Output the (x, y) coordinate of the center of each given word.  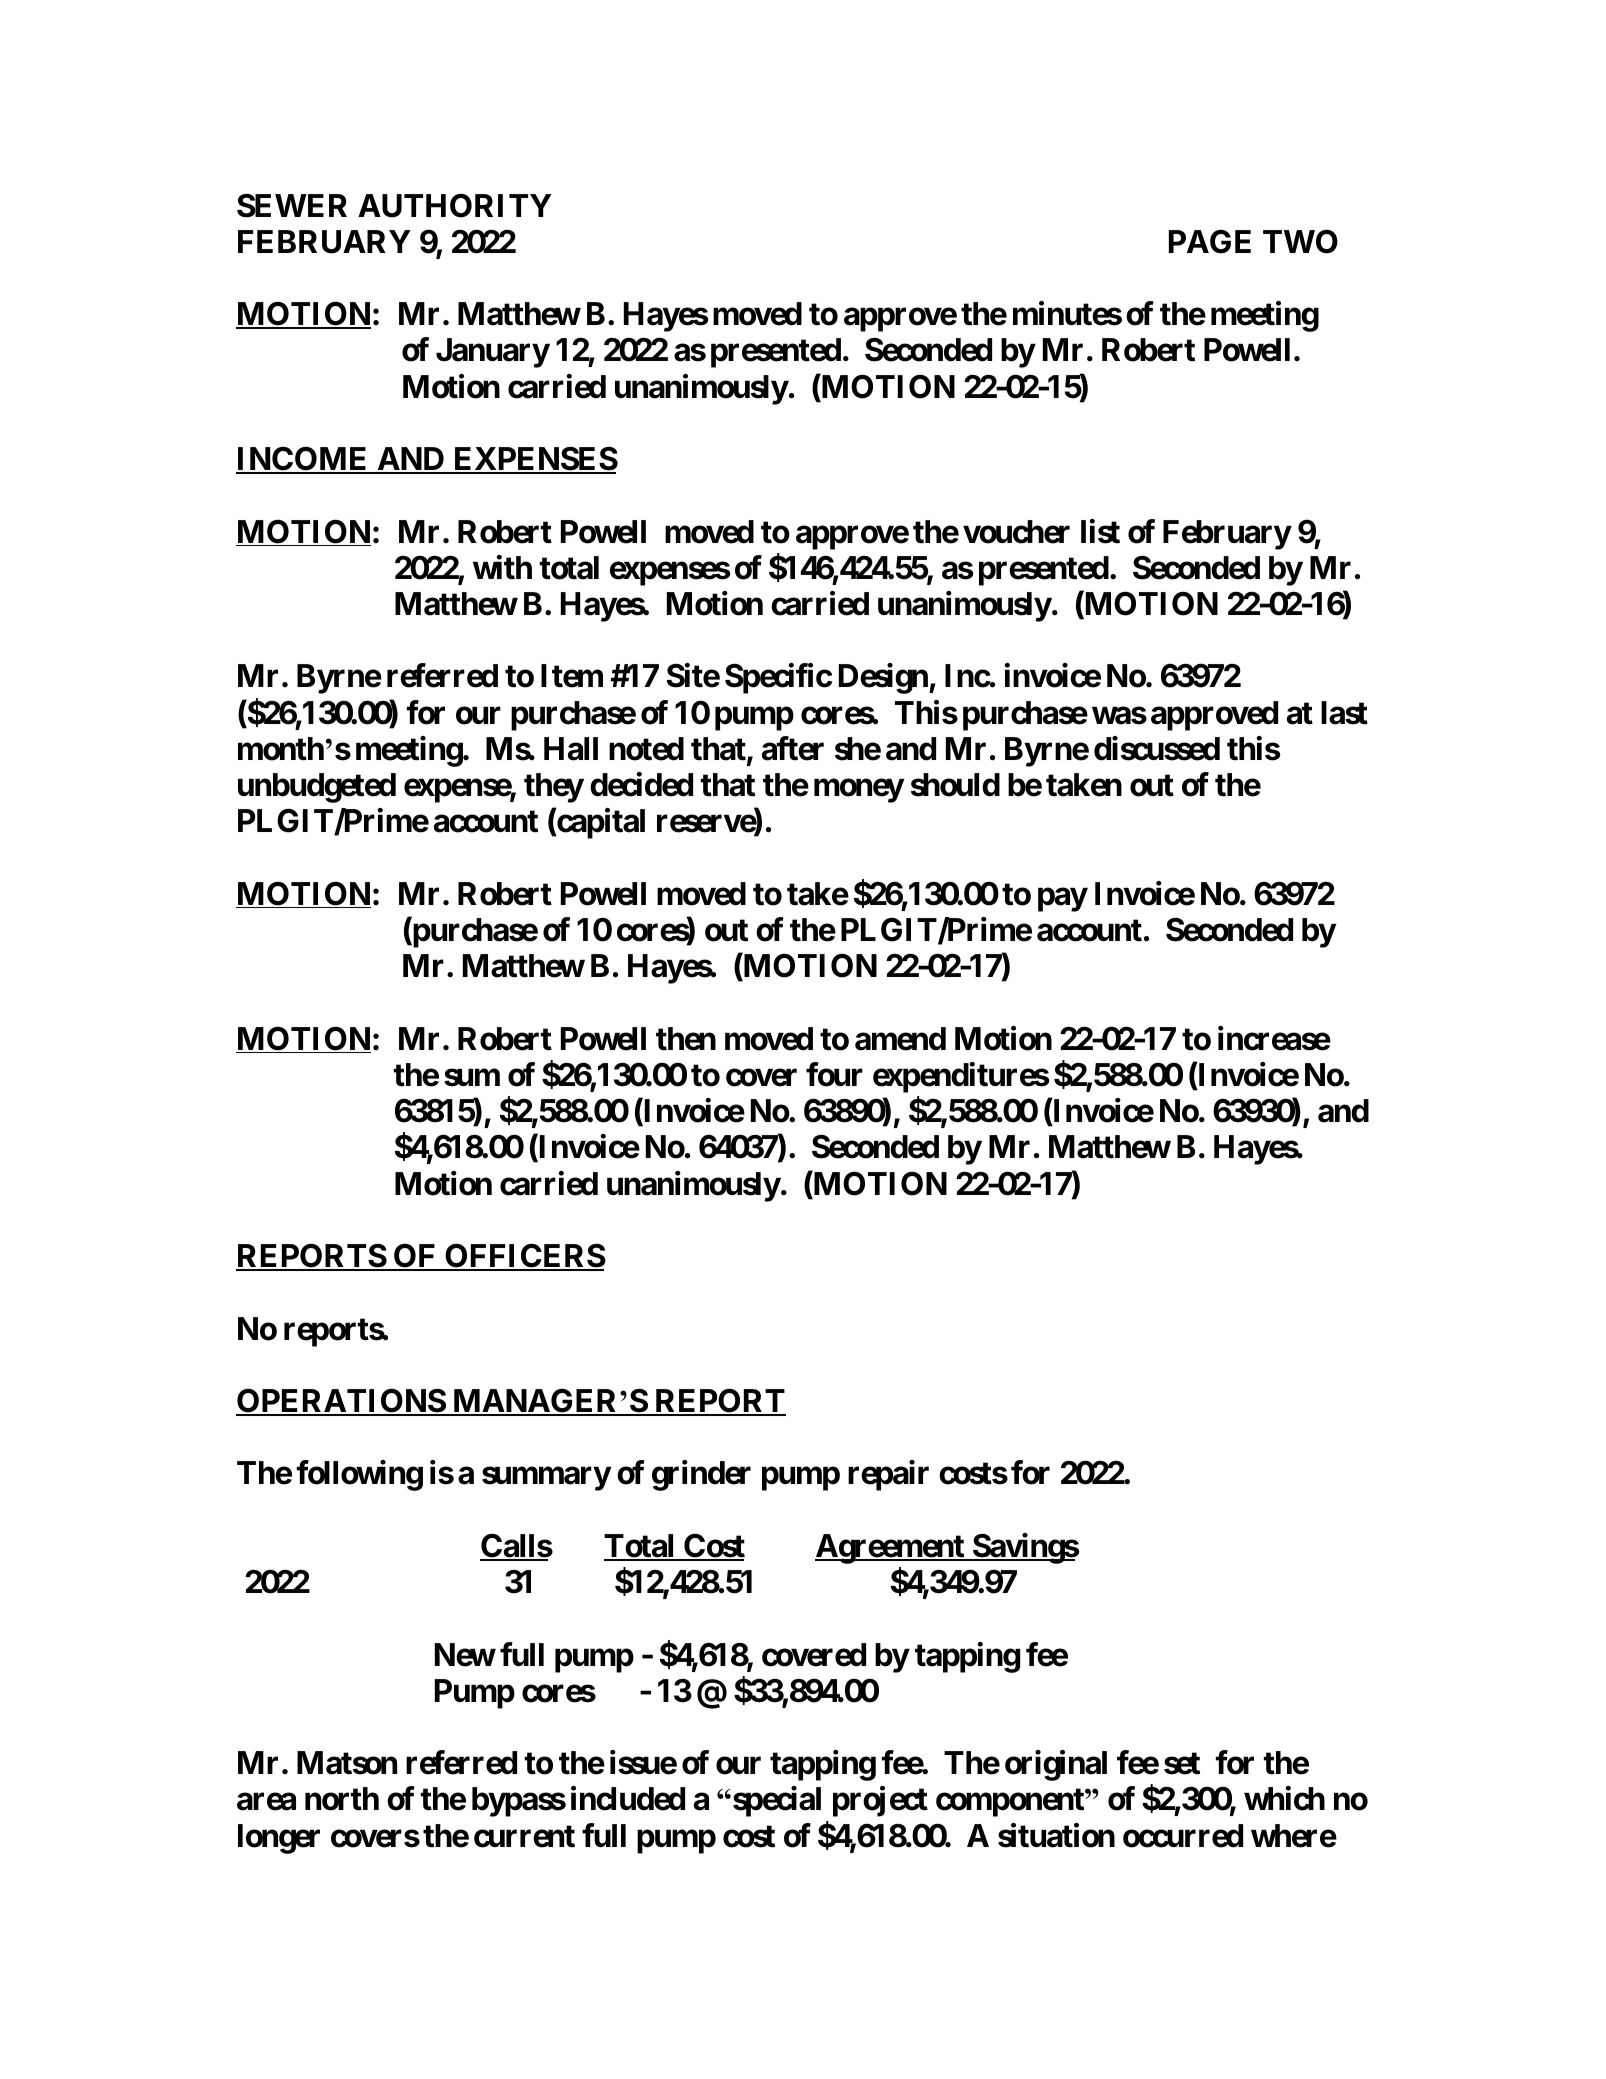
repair (888, 1476)
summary (546, 1479)
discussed (1157, 748)
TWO (1300, 241)
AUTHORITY (455, 205)
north (342, 1799)
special (777, 1802)
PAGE (1210, 241)
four (834, 1074)
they (554, 788)
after (793, 748)
